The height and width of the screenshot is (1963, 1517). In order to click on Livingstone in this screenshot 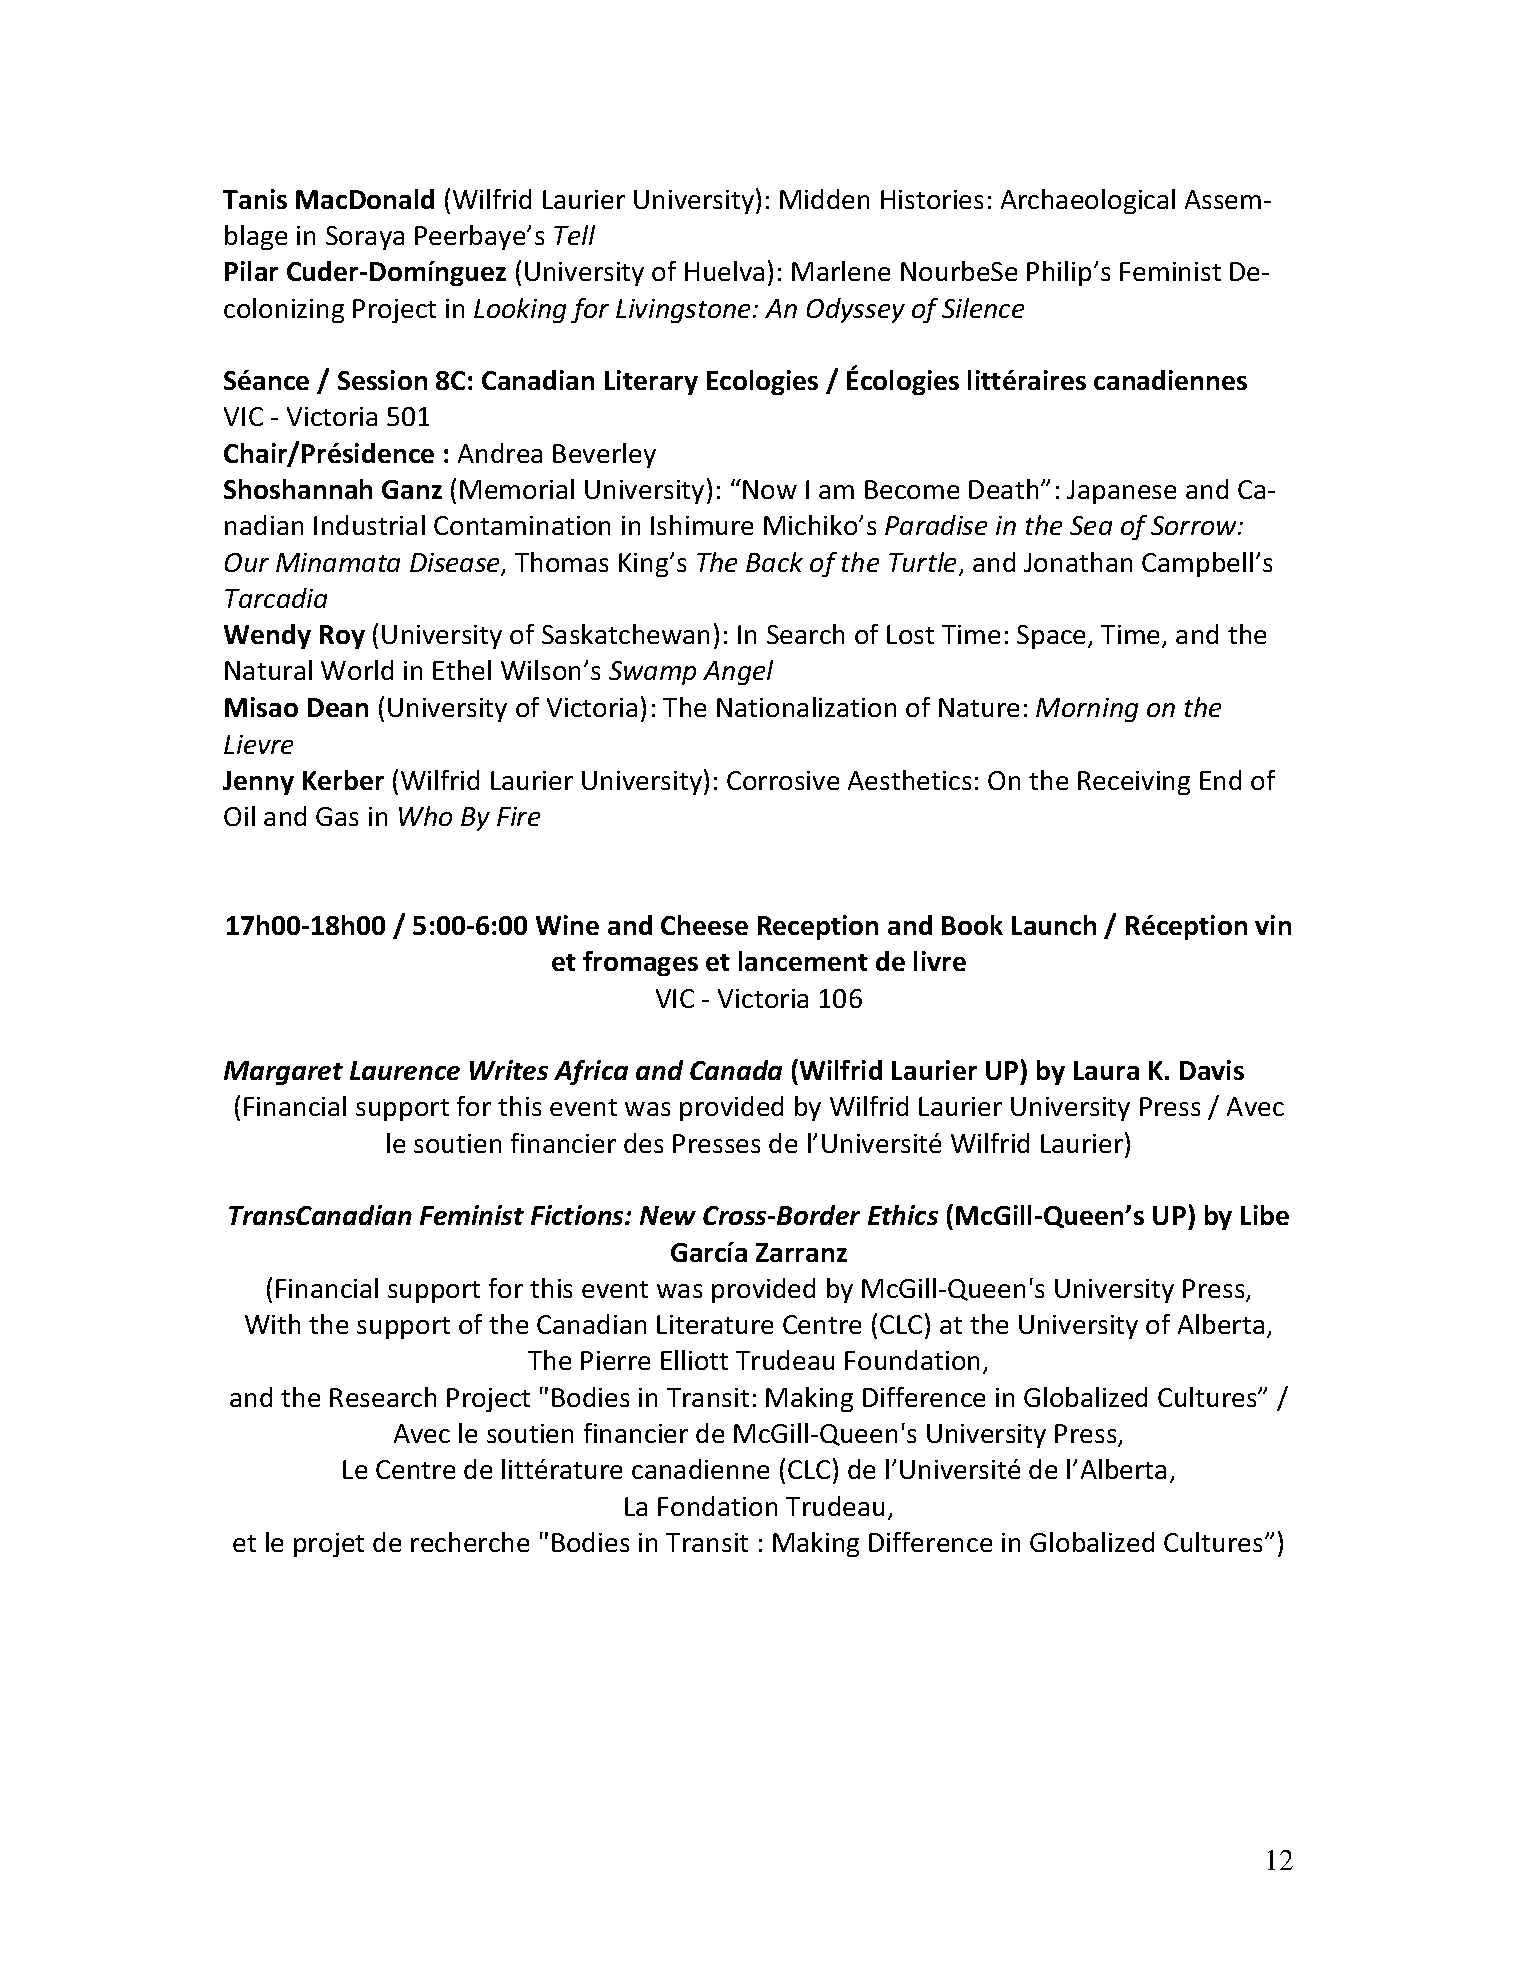, I will do `click(685, 311)`.
